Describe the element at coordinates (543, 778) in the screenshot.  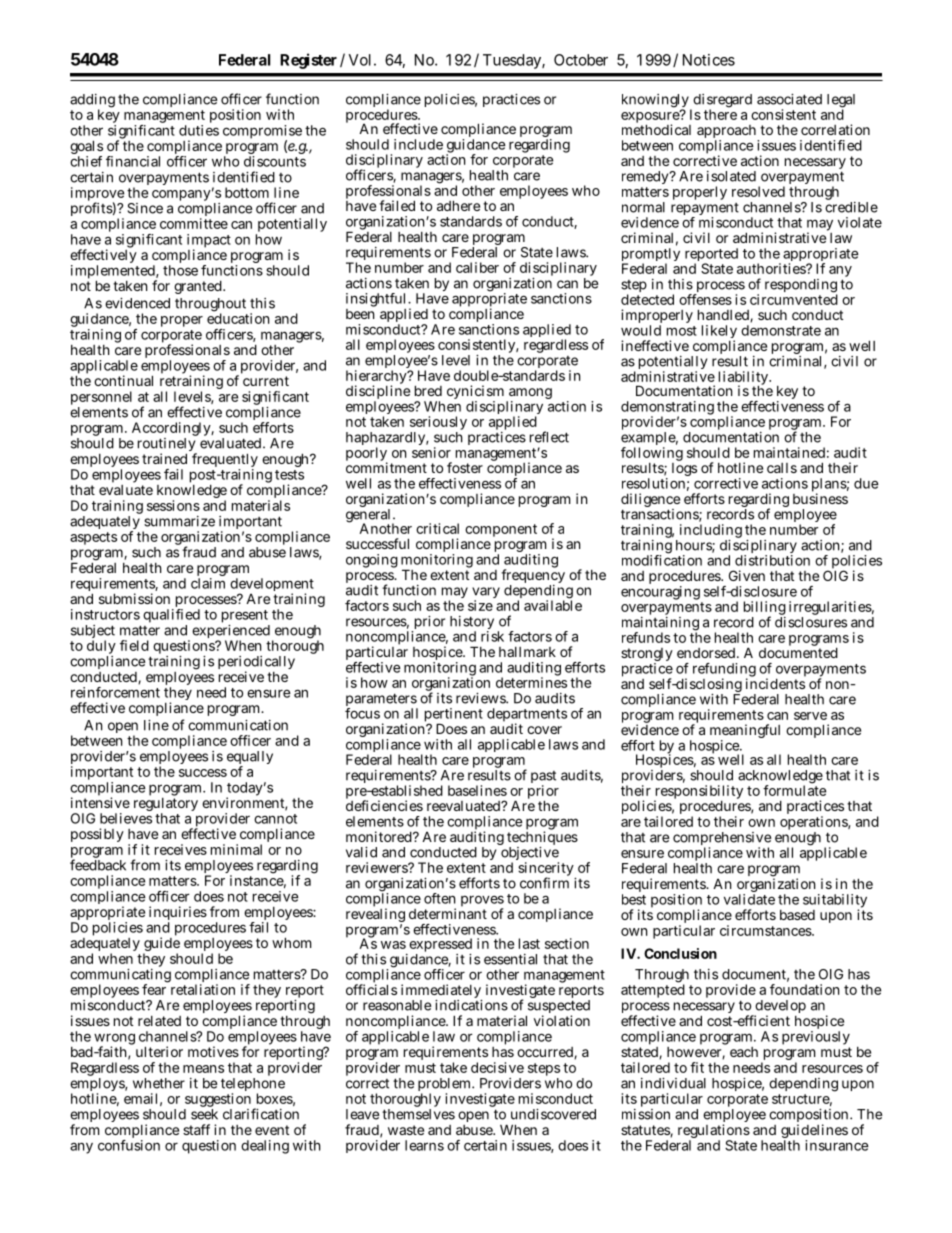
I see `past` at that location.
